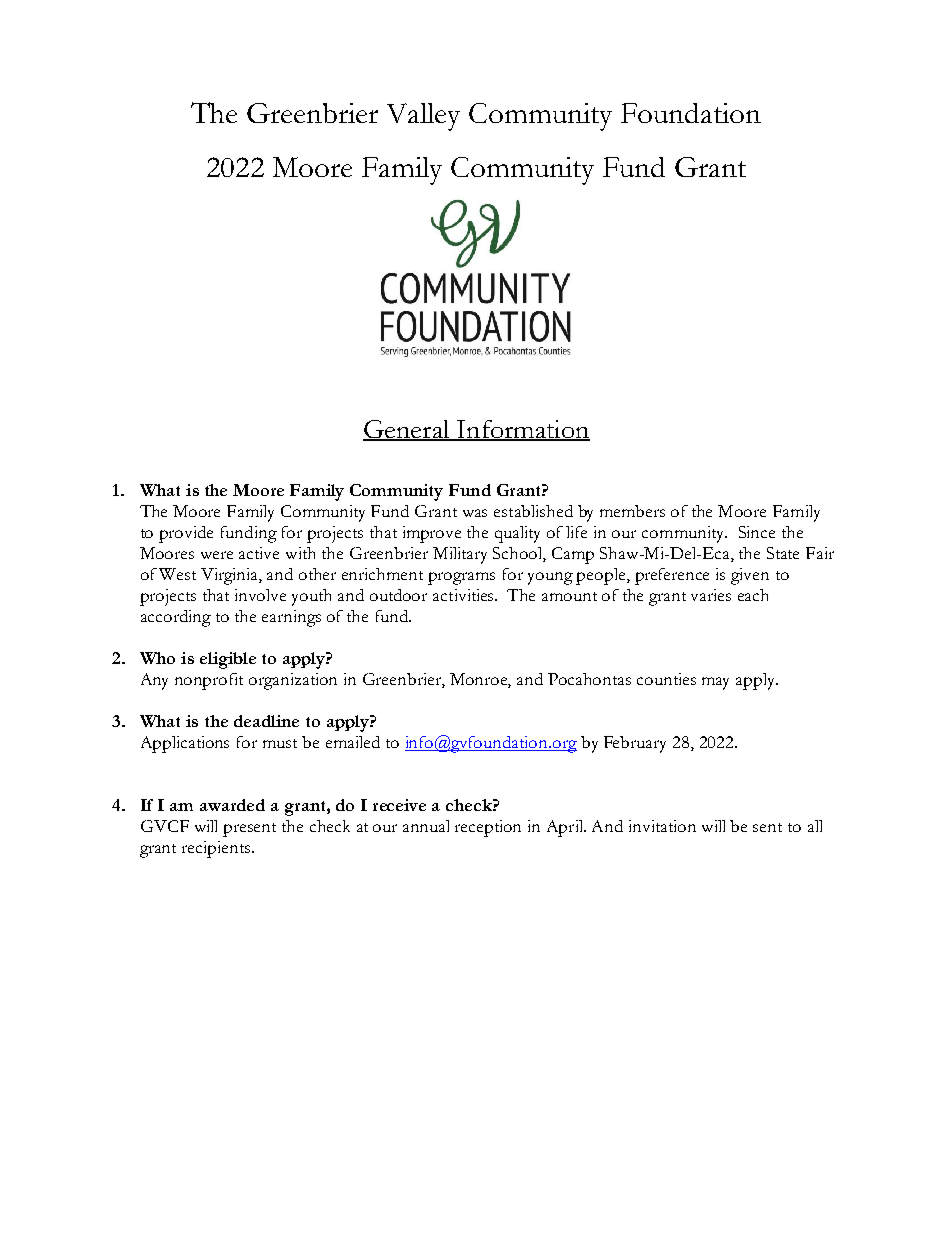  I want to click on was, so click(475, 513).
